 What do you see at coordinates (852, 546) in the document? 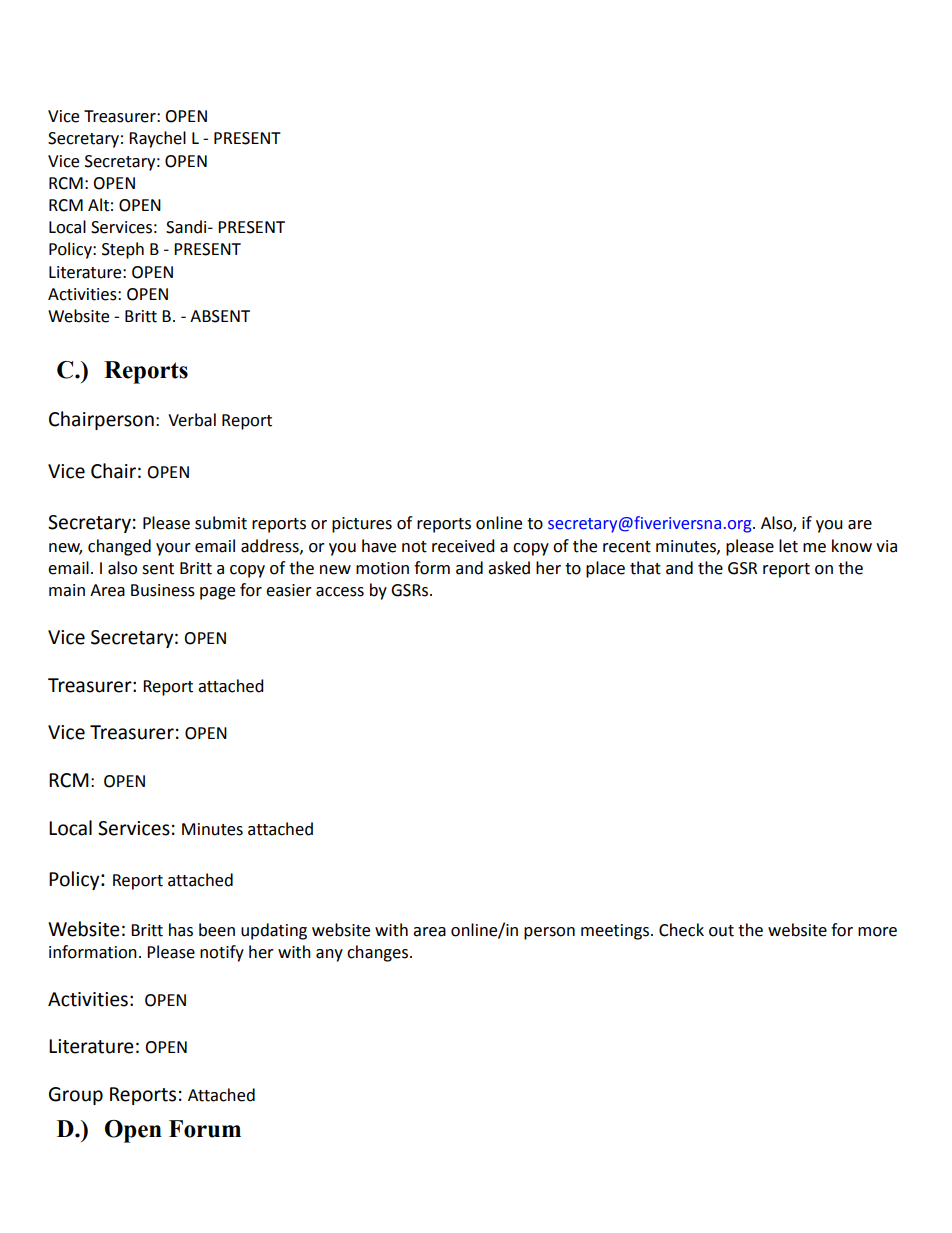
I see `know` at bounding box center [852, 546].
